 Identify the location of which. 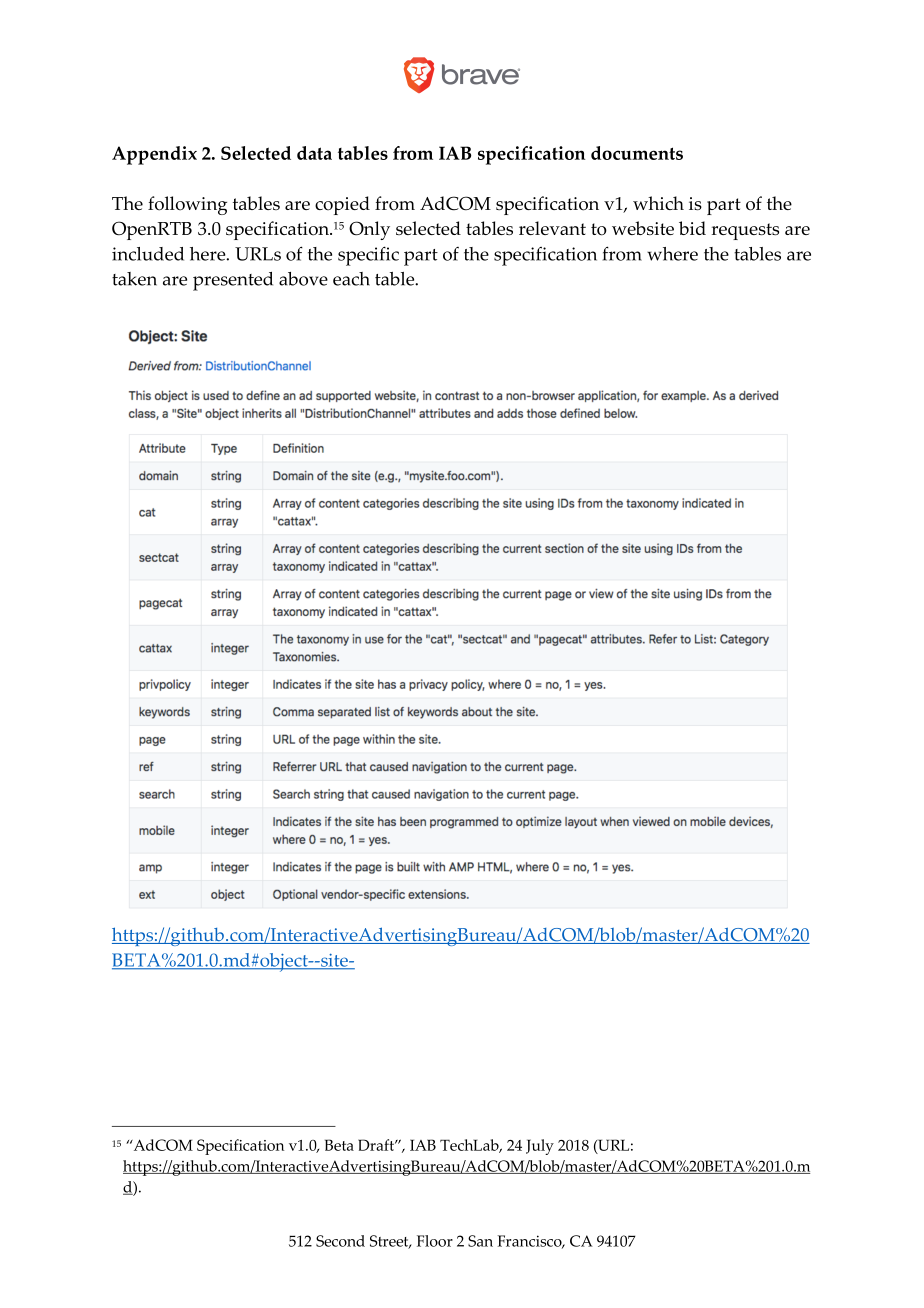
(658, 203).
